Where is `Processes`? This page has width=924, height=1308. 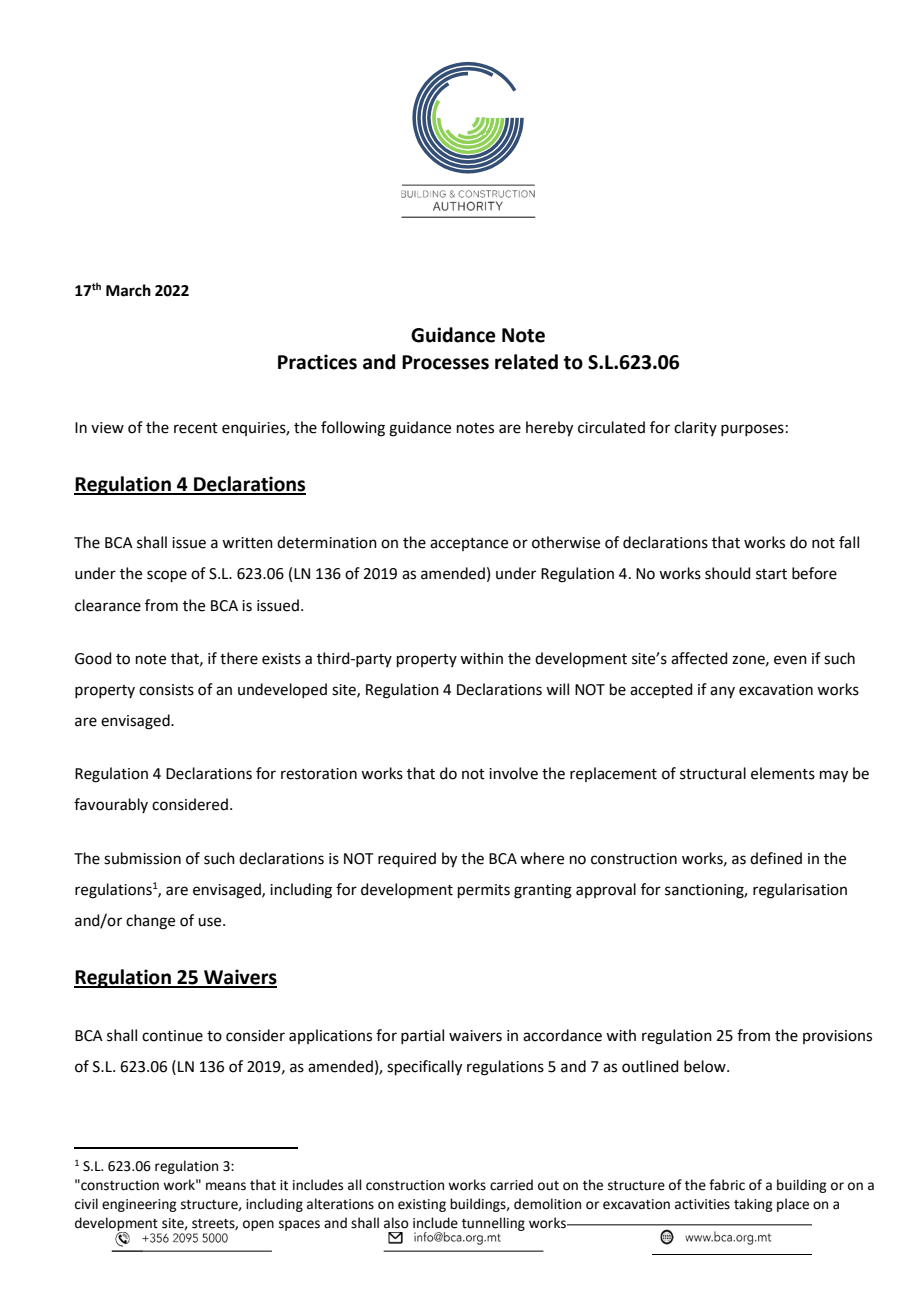 Processes is located at coordinates (445, 362).
